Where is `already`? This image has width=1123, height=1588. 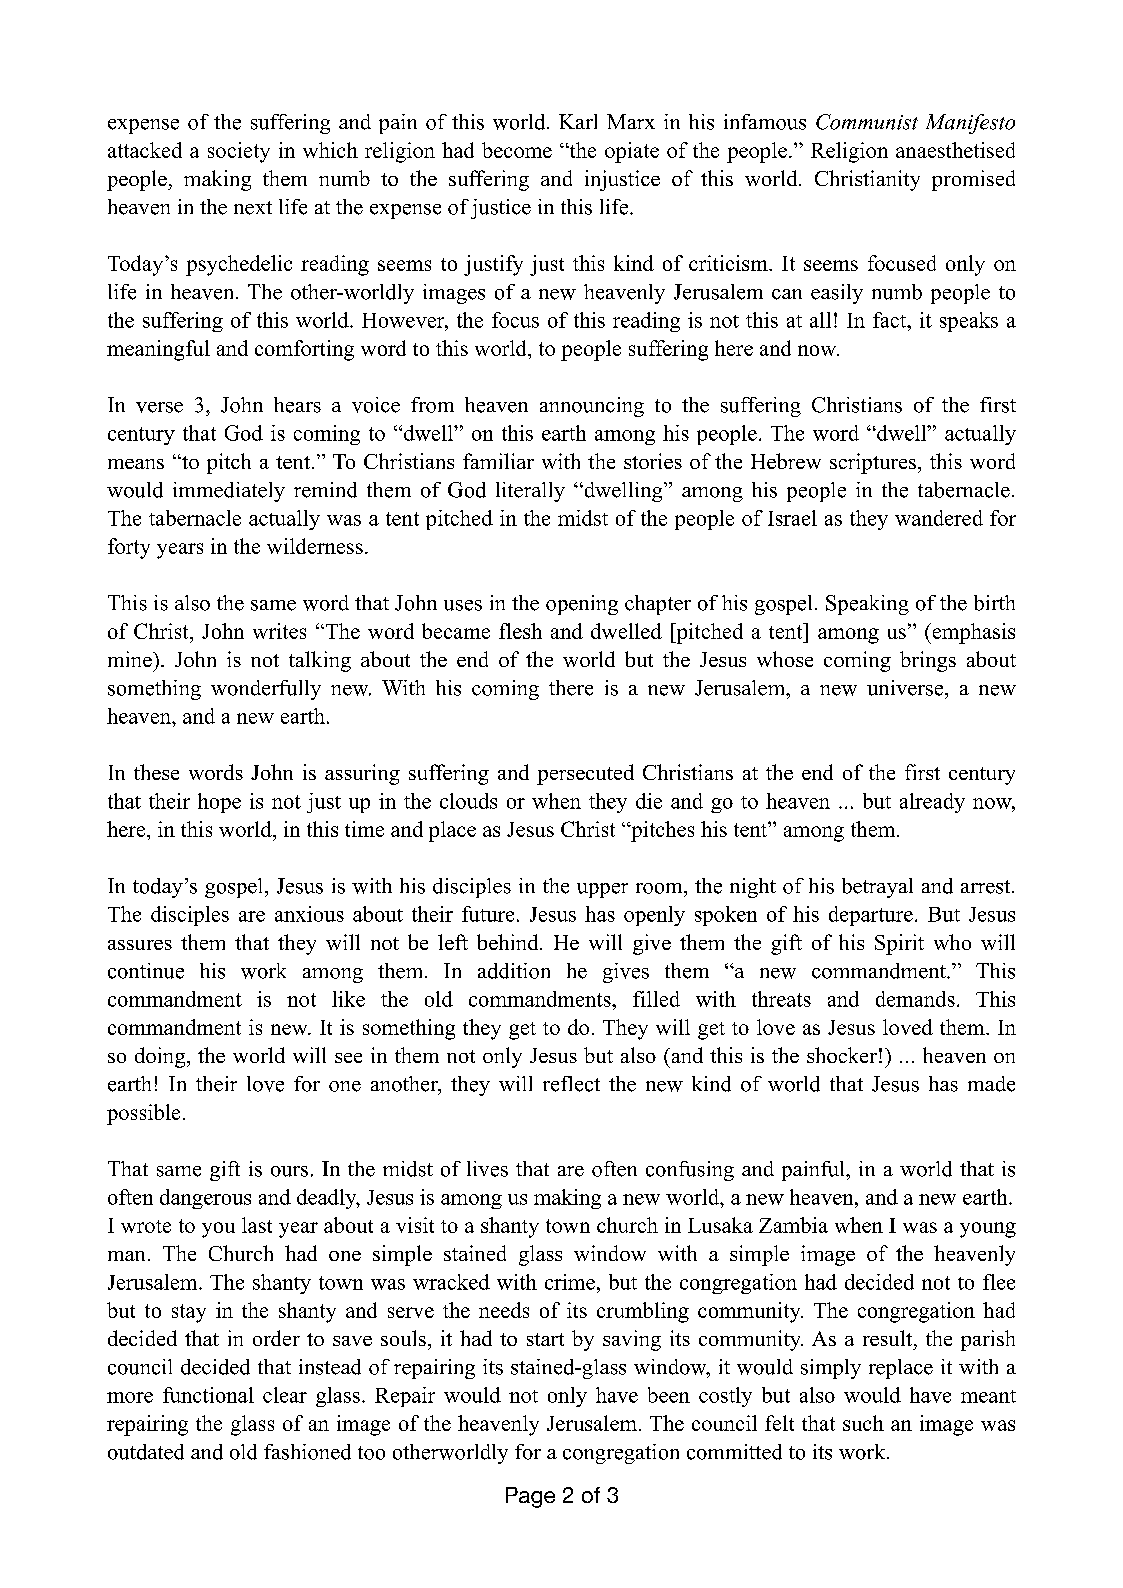 already is located at coordinates (932, 803).
